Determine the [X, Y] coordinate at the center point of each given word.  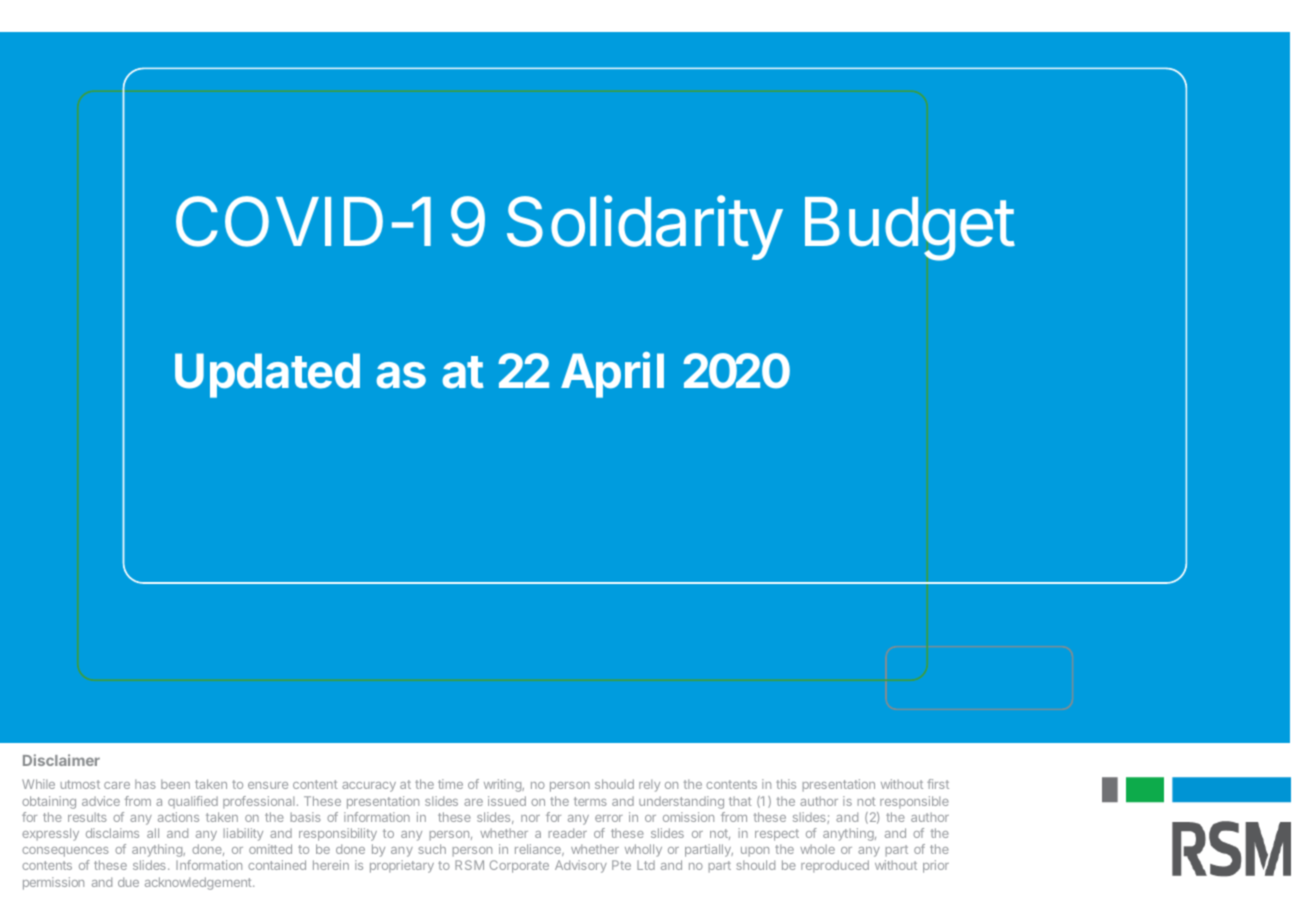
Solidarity [645, 227]
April [612, 375]
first [938, 784]
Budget [910, 229]
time [450, 784]
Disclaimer [61, 760]
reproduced [835, 866]
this [786, 784]
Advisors [147, 862]
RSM [469, 865]
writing [503, 785]
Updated [267, 375]
